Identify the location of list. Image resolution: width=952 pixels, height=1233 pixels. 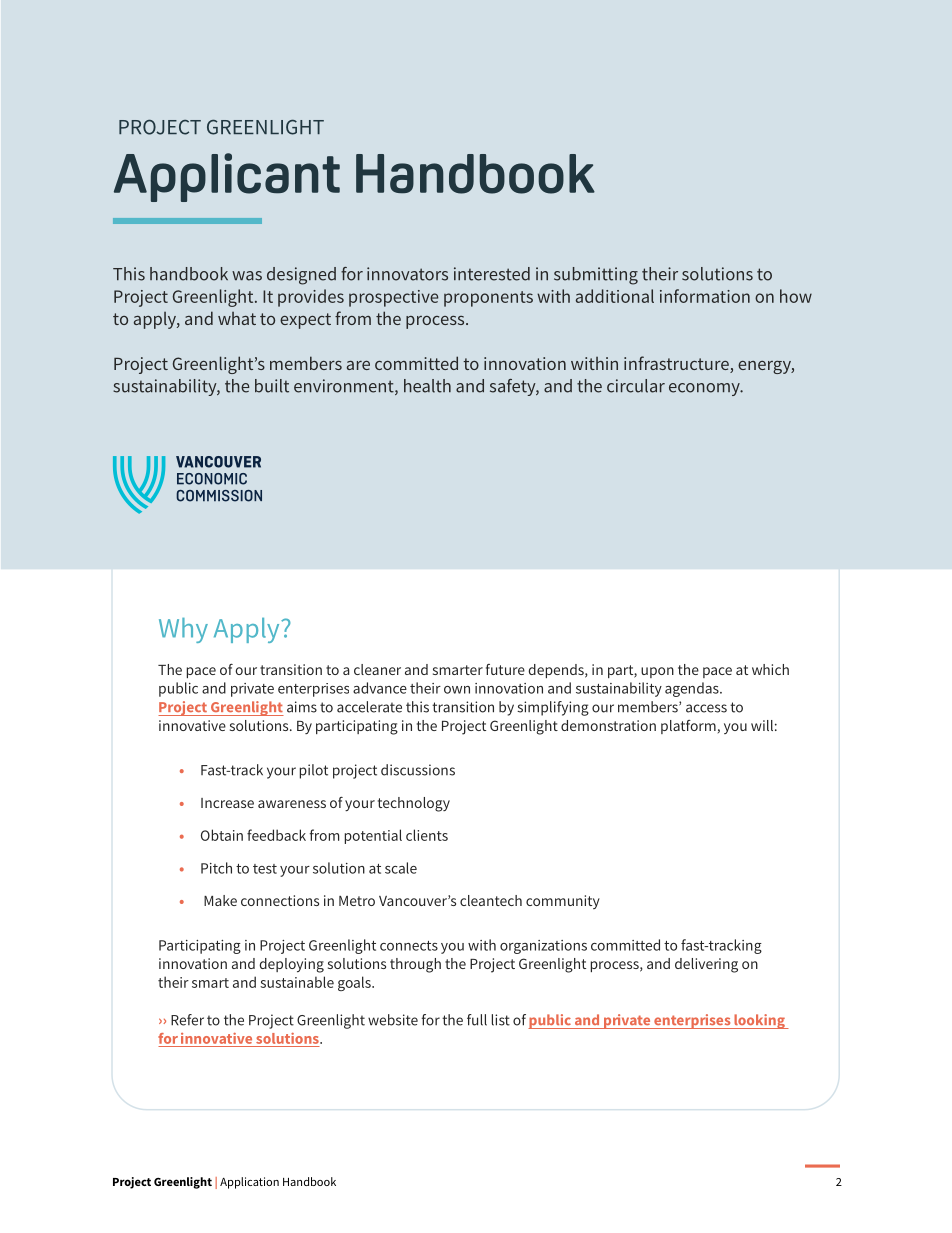
(501, 1020).
